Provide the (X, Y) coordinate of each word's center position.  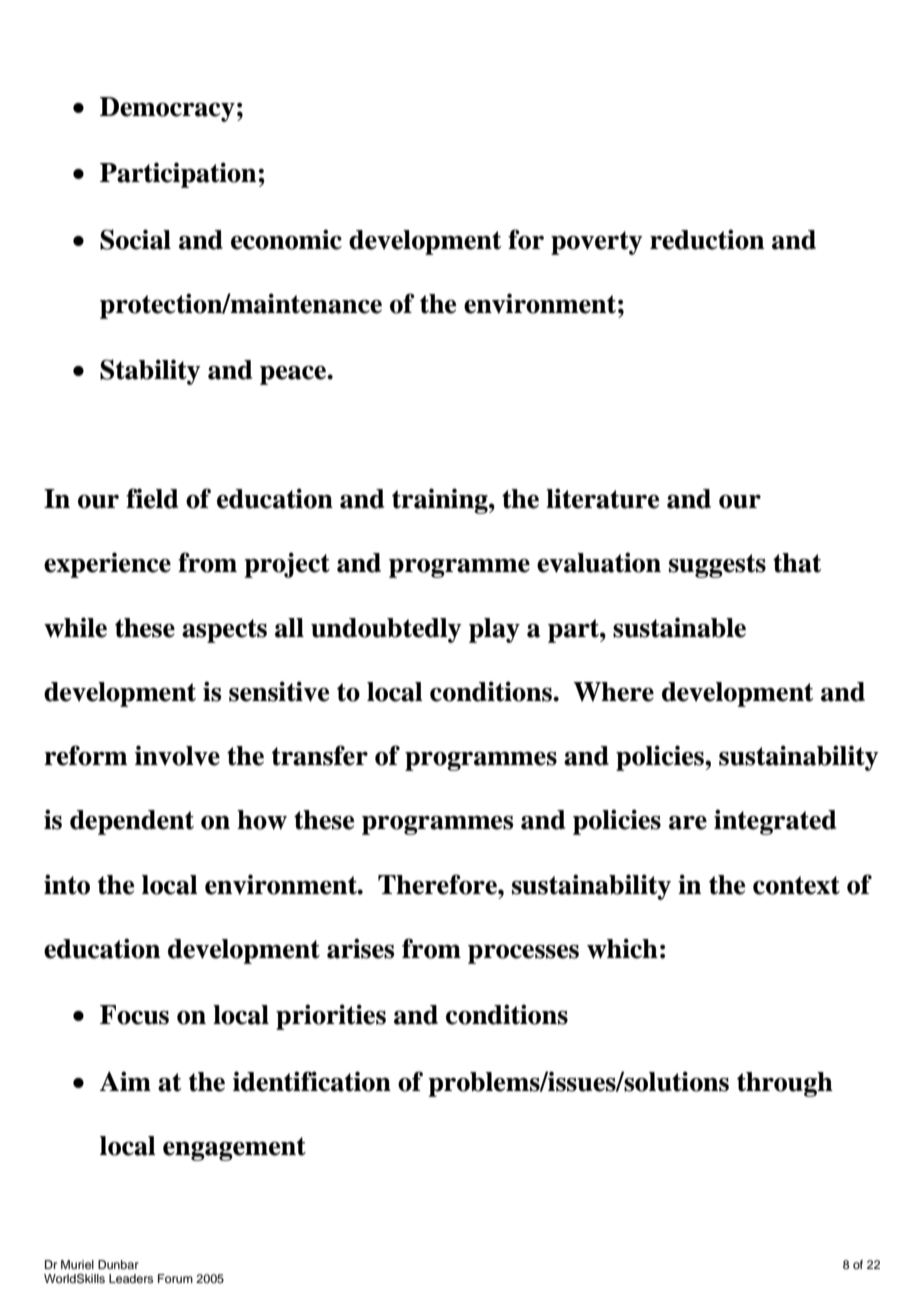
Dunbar (118, 1264)
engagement (234, 1149)
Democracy (167, 109)
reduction (707, 239)
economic (286, 239)
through (785, 1084)
